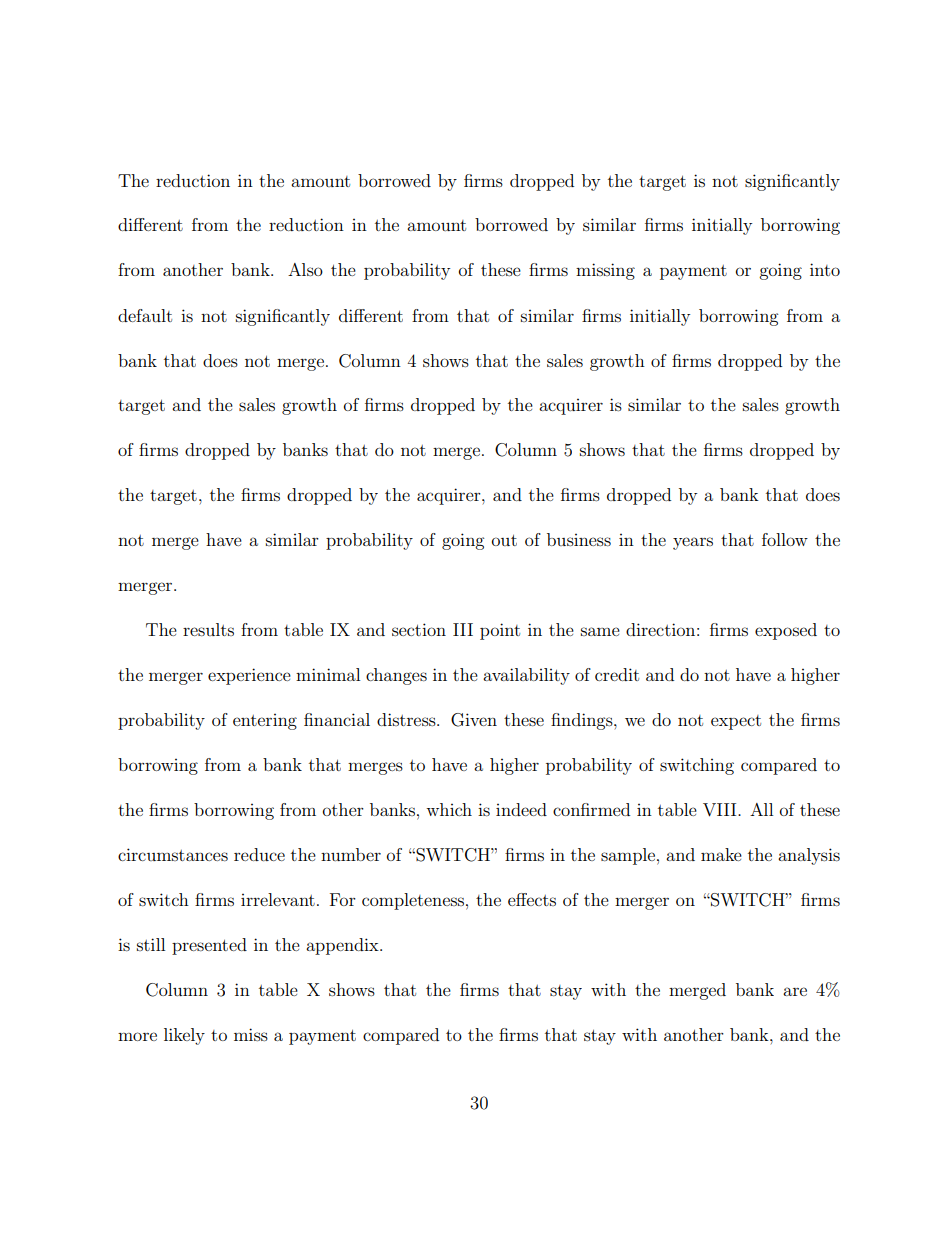  I want to click on appendix, so click(343, 946).
